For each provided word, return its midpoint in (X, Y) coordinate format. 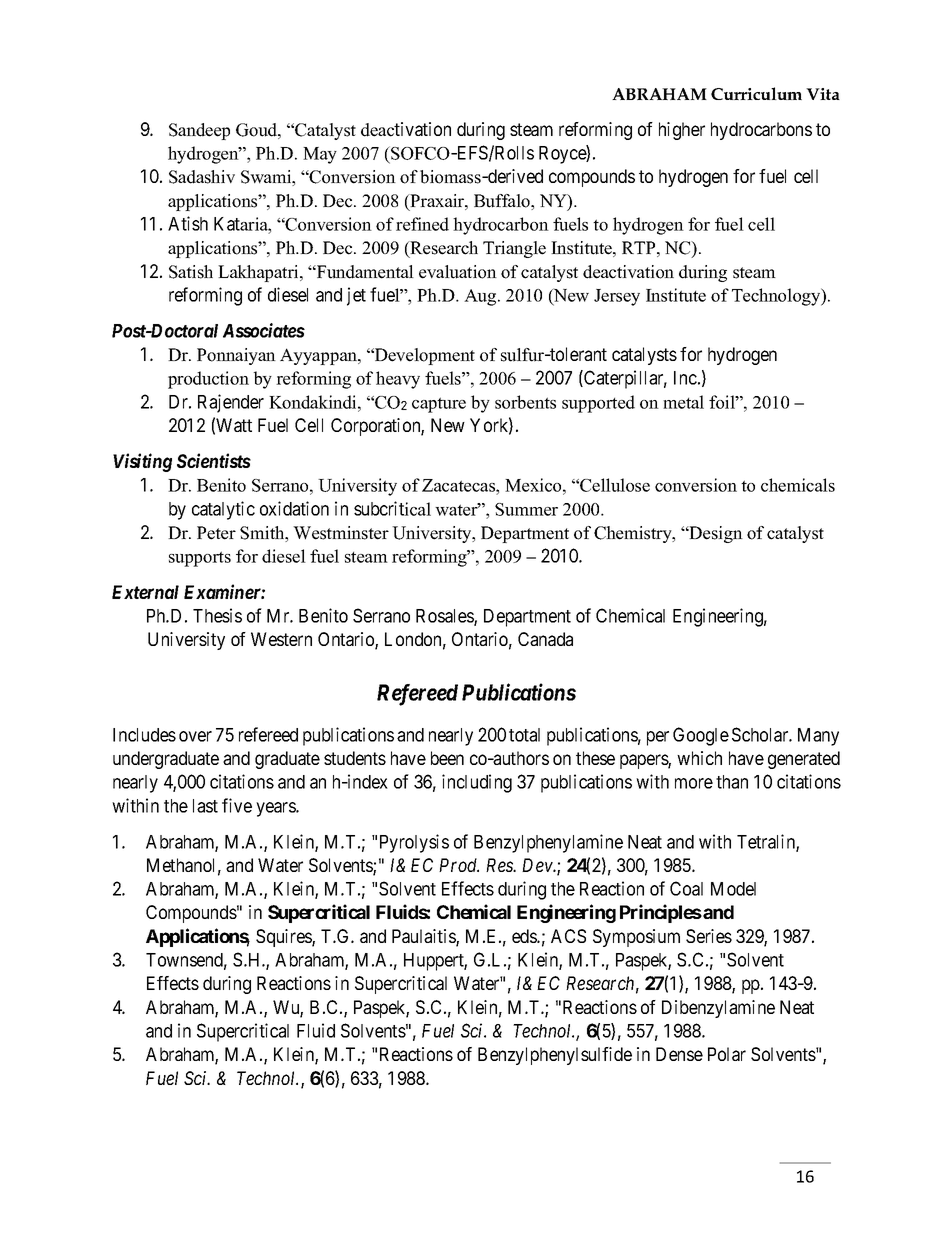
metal (683, 402)
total (524, 735)
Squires (284, 938)
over (195, 736)
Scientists (214, 460)
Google (701, 736)
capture (439, 405)
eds (525, 936)
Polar (727, 1054)
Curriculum (756, 93)
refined (422, 224)
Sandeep (199, 131)
